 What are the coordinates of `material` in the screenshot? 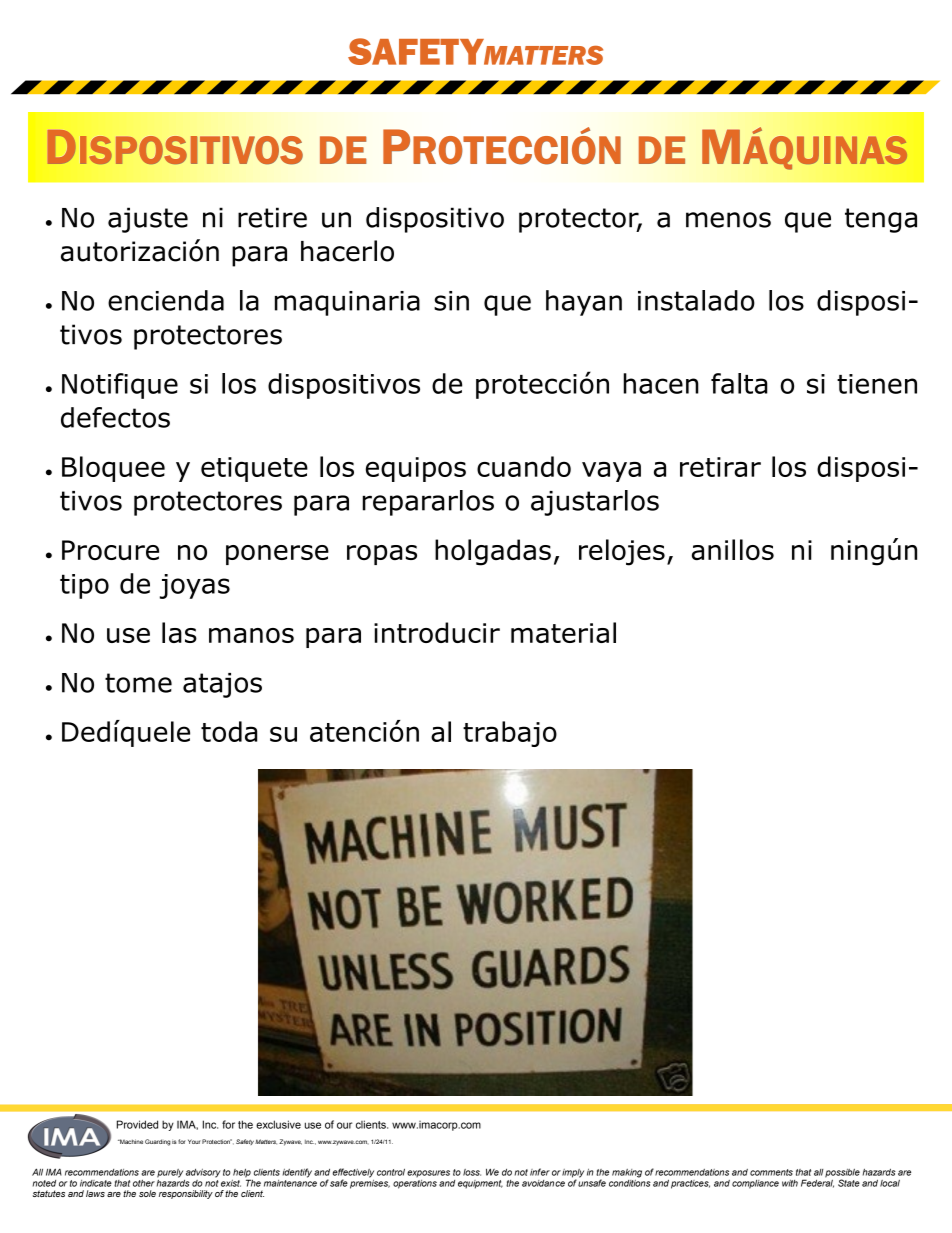 It's located at (563, 632).
